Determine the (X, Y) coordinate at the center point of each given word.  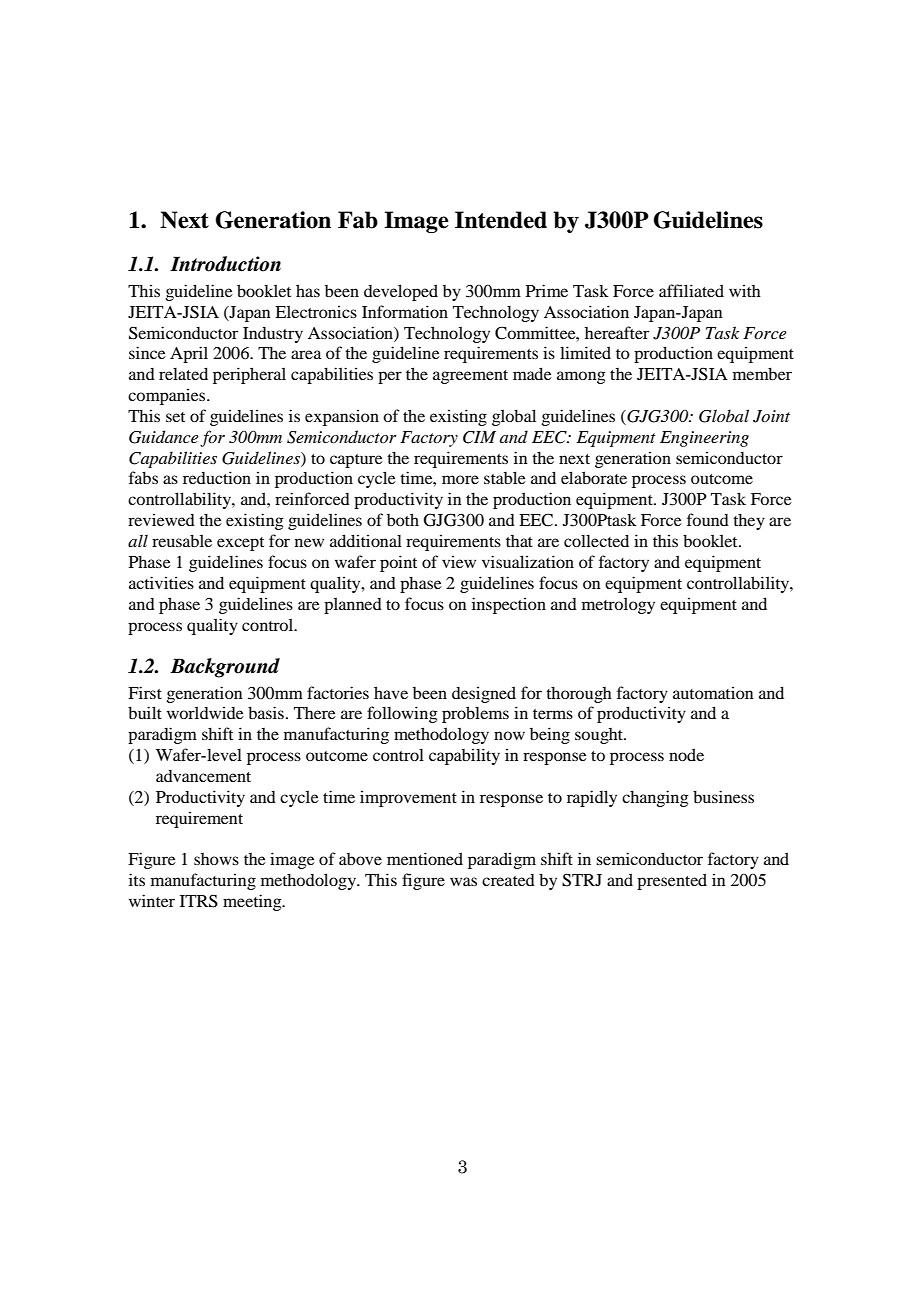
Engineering (704, 439)
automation (713, 692)
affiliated (691, 290)
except (240, 544)
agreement (470, 377)
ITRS (199, 901)
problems (475, 714)
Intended (501, 220)
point (398, 563)
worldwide (205, 712)
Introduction (225, 264)
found (708, 519)
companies (168, 396)
